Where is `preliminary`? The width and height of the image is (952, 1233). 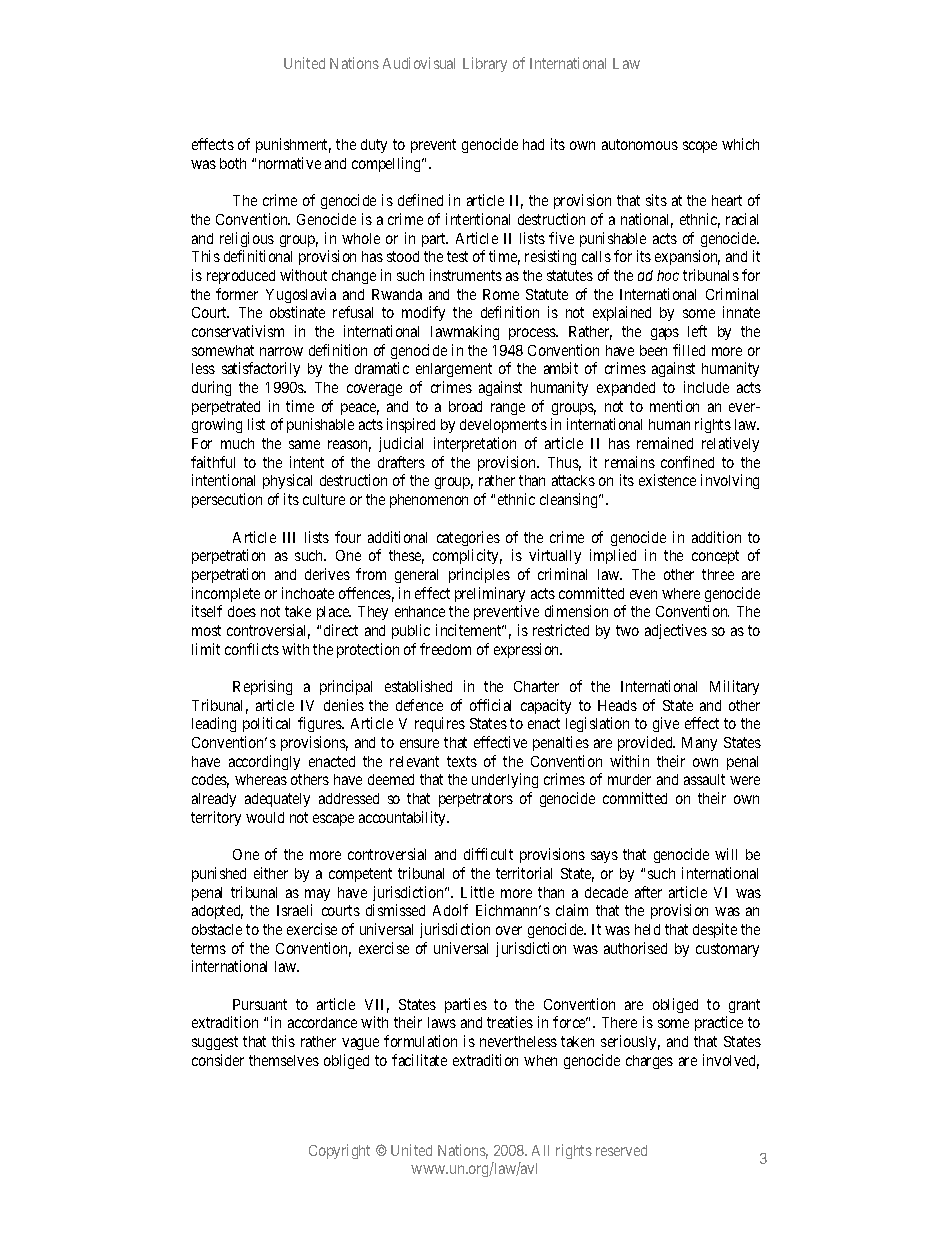 preliminary is located at coordinates (490, 594).
